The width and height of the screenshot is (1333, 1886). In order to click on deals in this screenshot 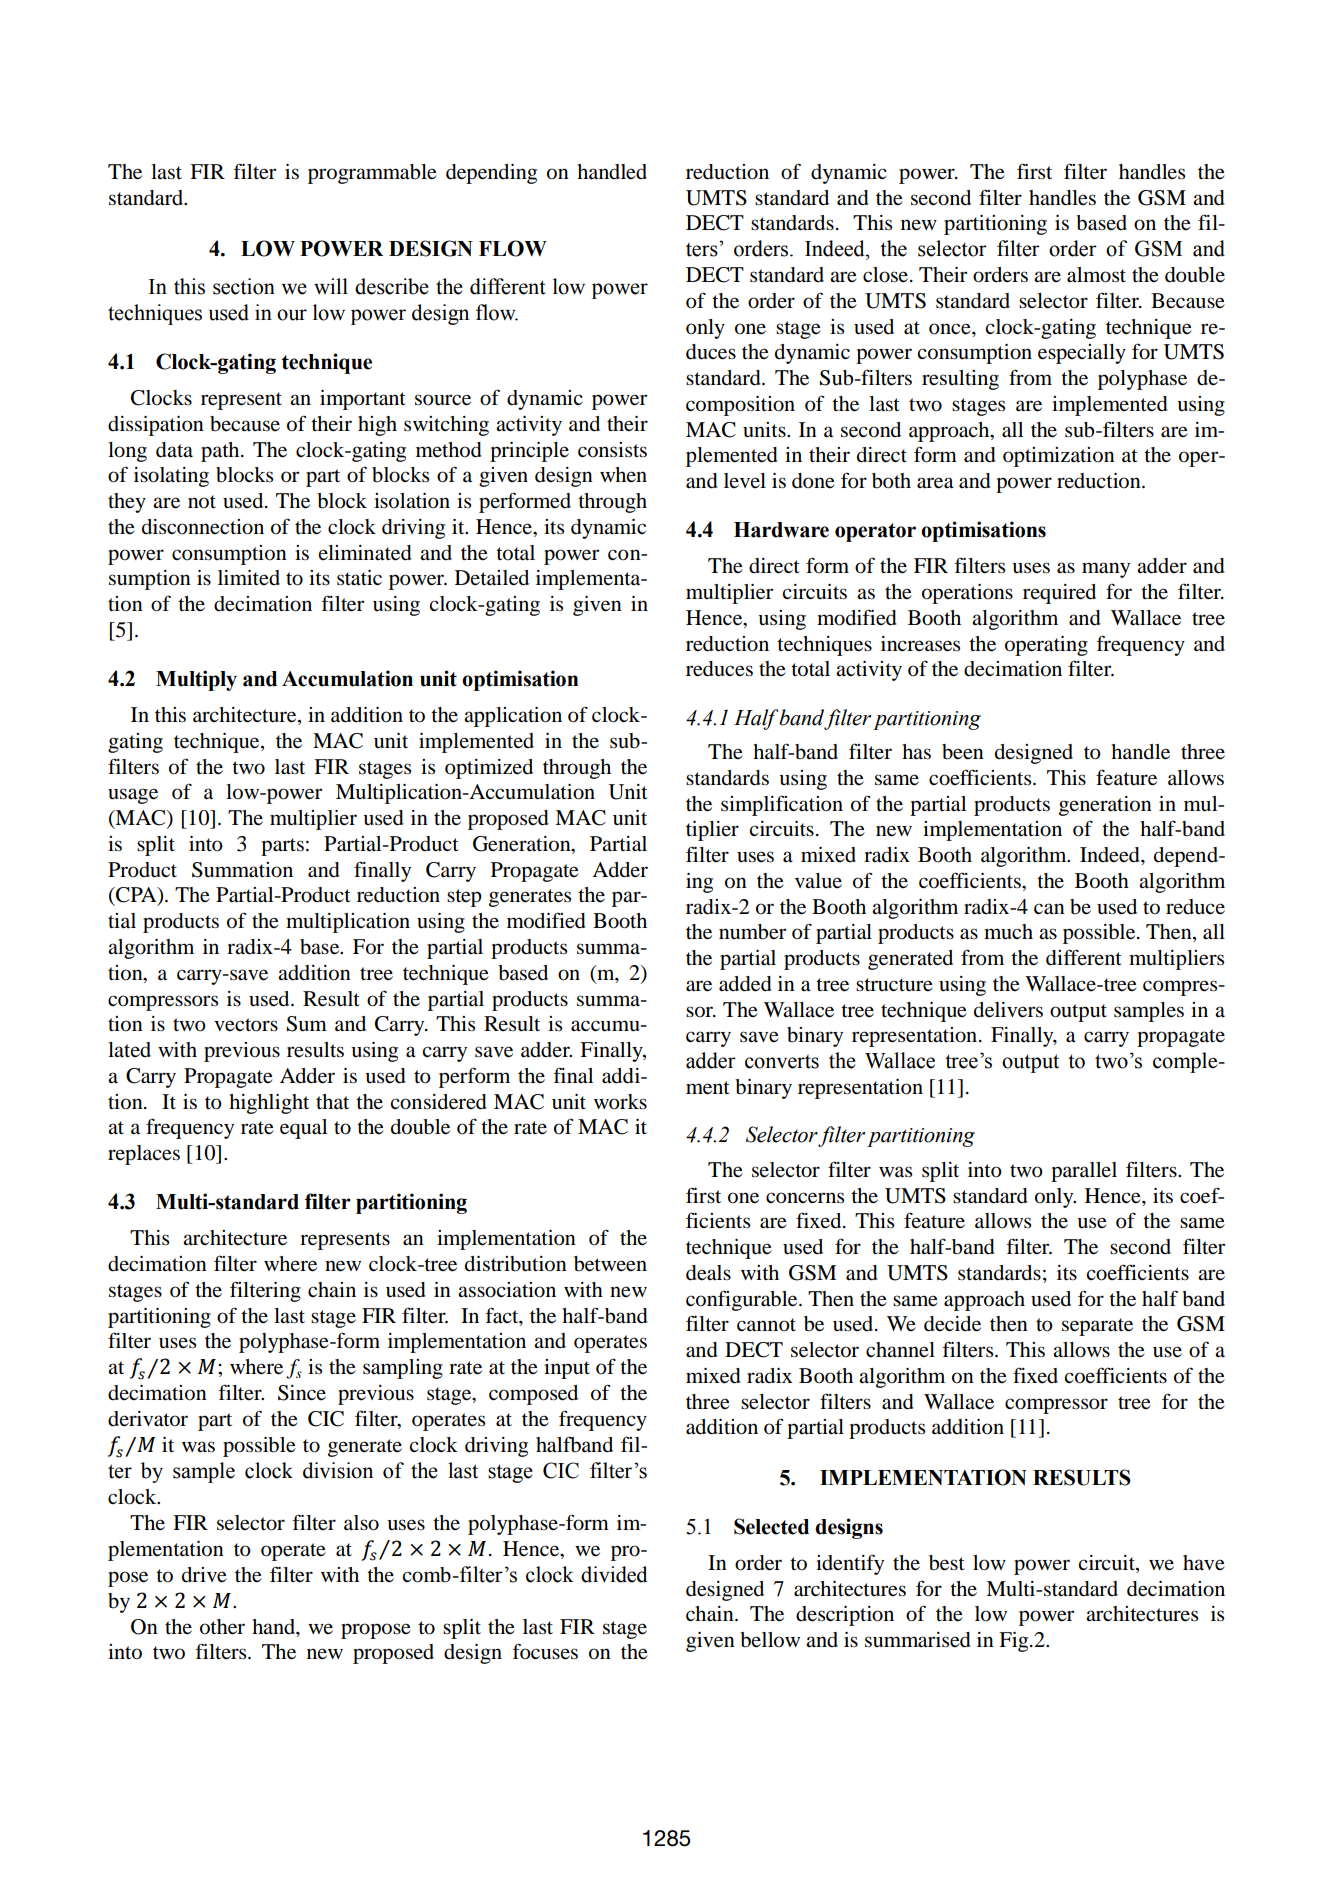, I will do `click(708, 1273)`.
